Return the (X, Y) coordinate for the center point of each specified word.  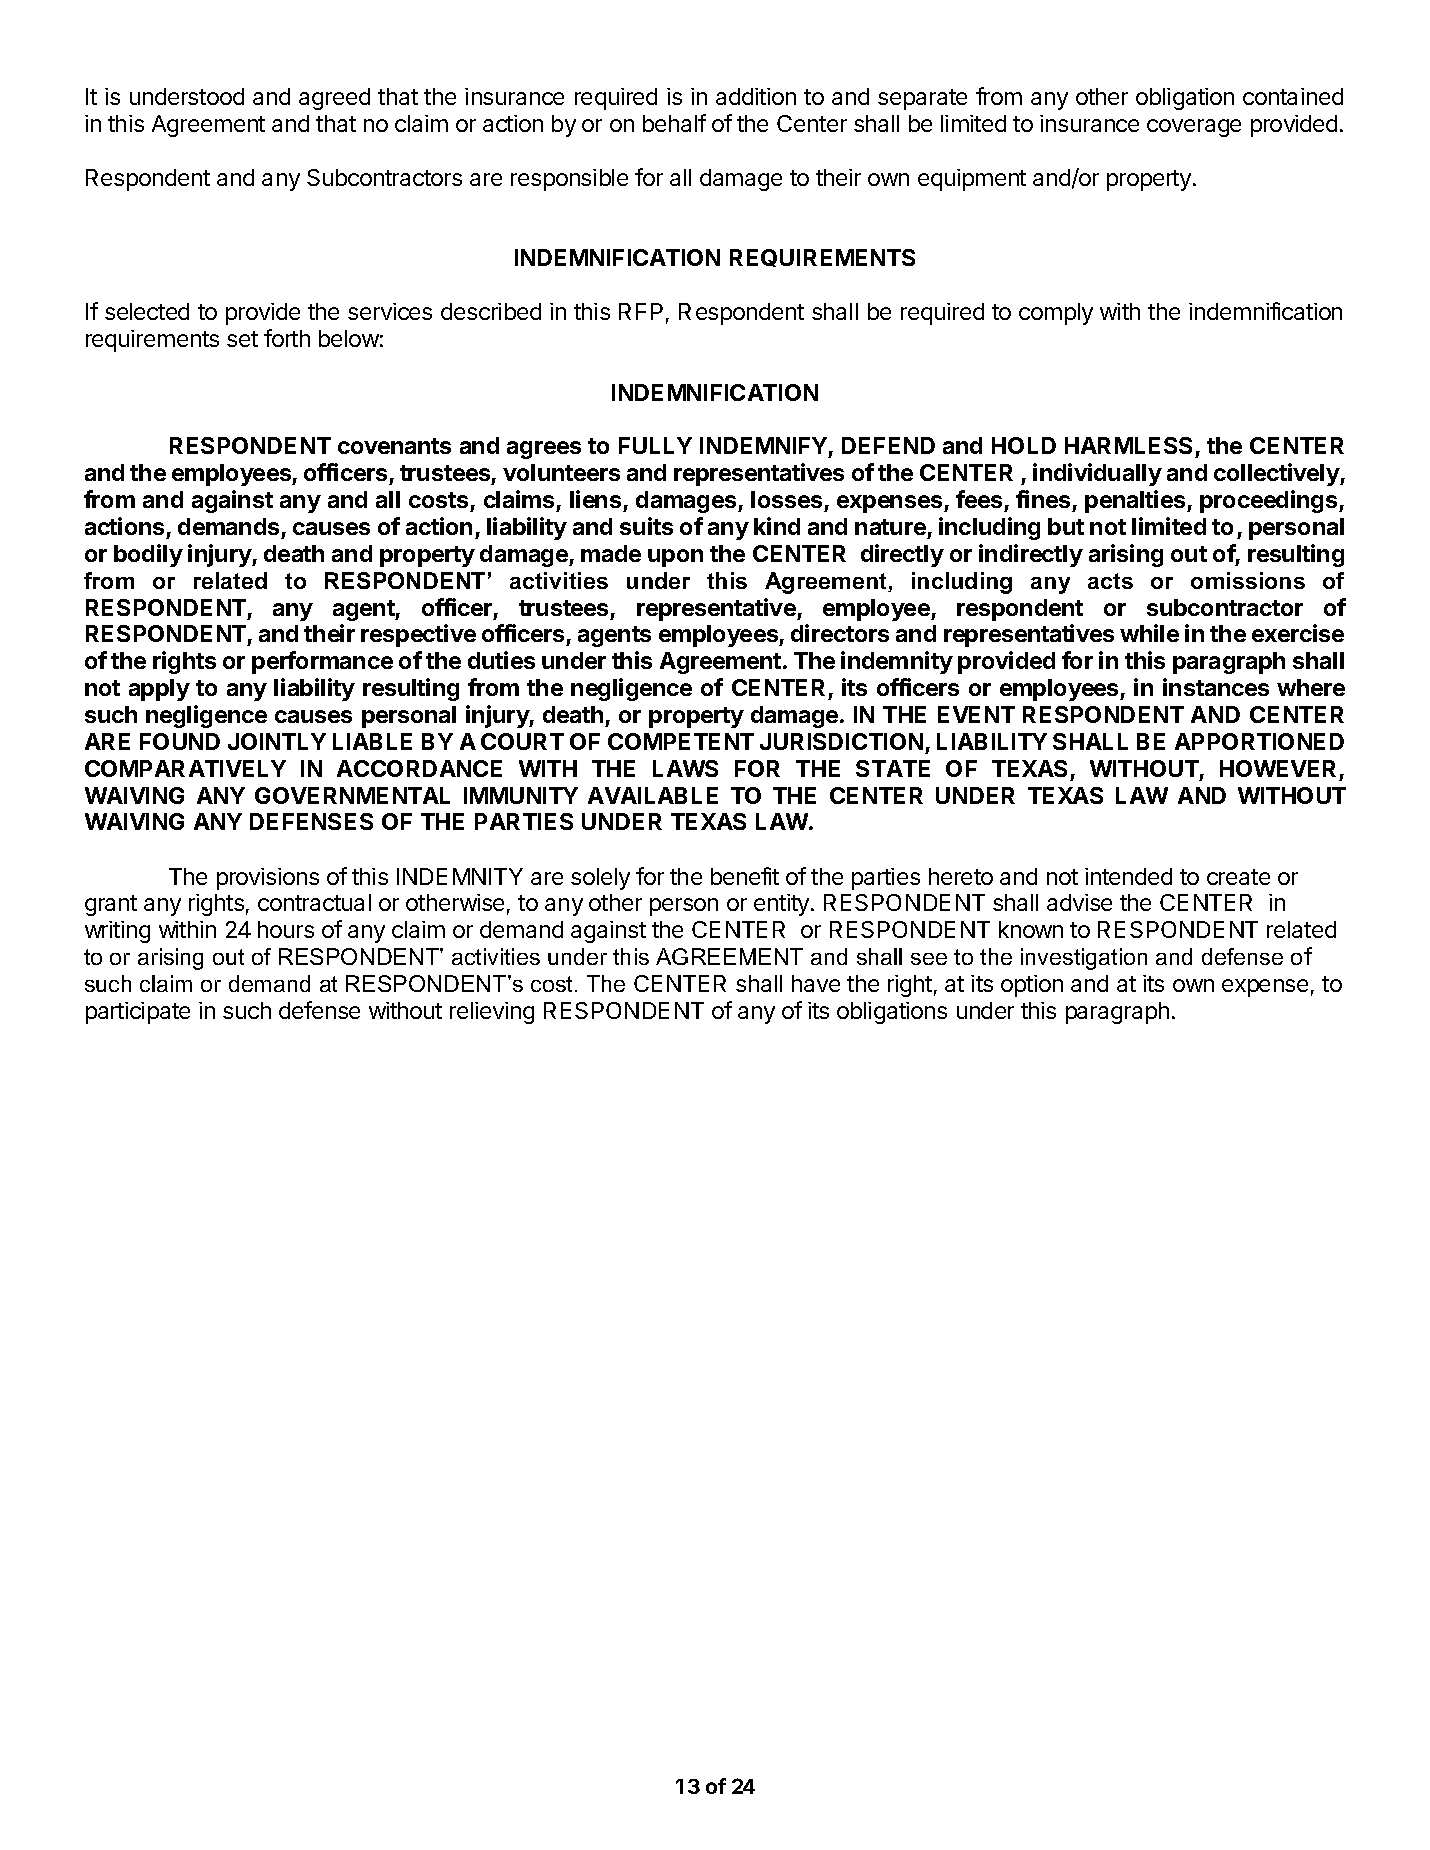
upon (675, 558)
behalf (674, 123)
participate (138, 1013)
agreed (334, 99)
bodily (148, 555)
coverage (1194, 128)
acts (1110, 581)
